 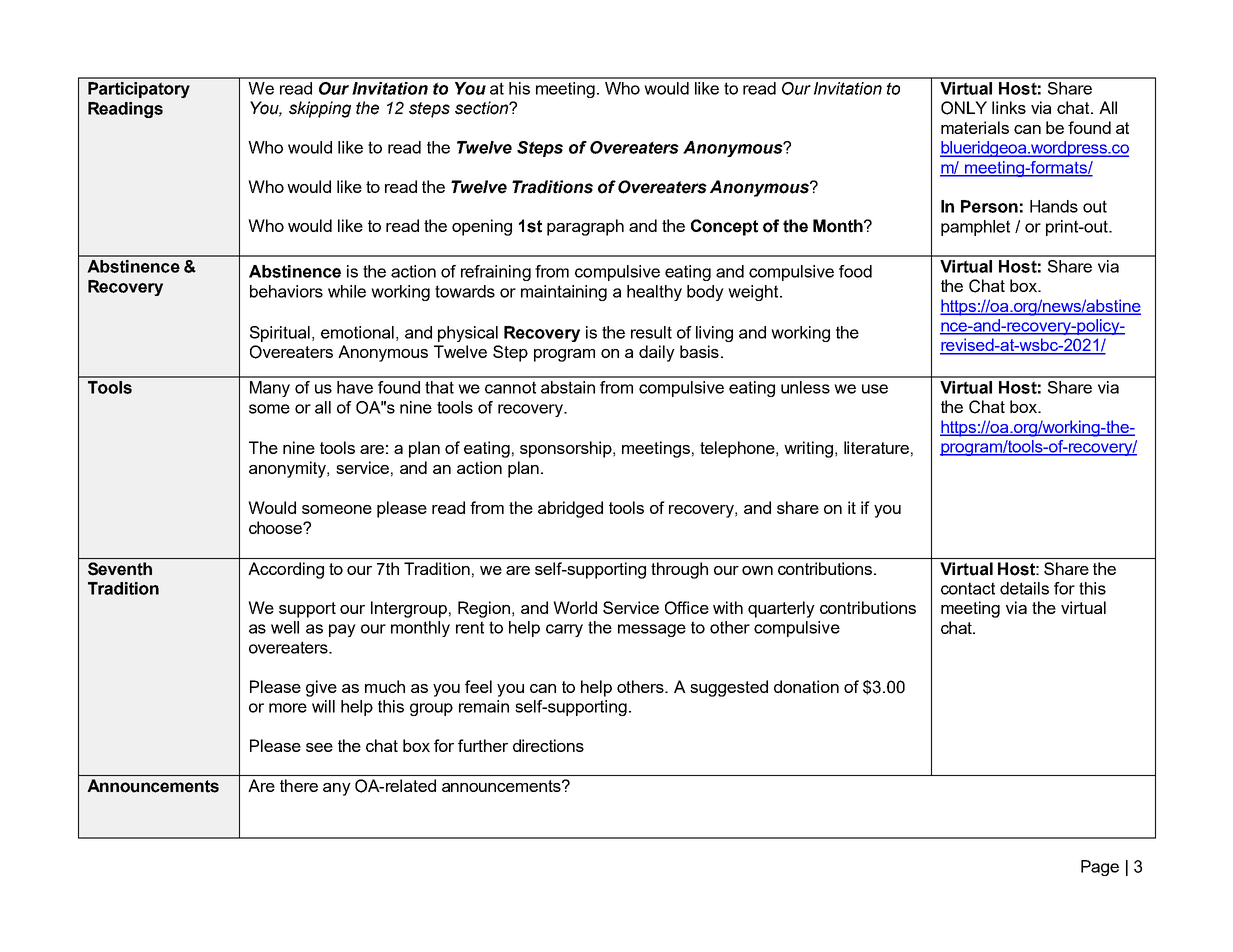 I want to click on suggested, so click(x=729, y=688).
